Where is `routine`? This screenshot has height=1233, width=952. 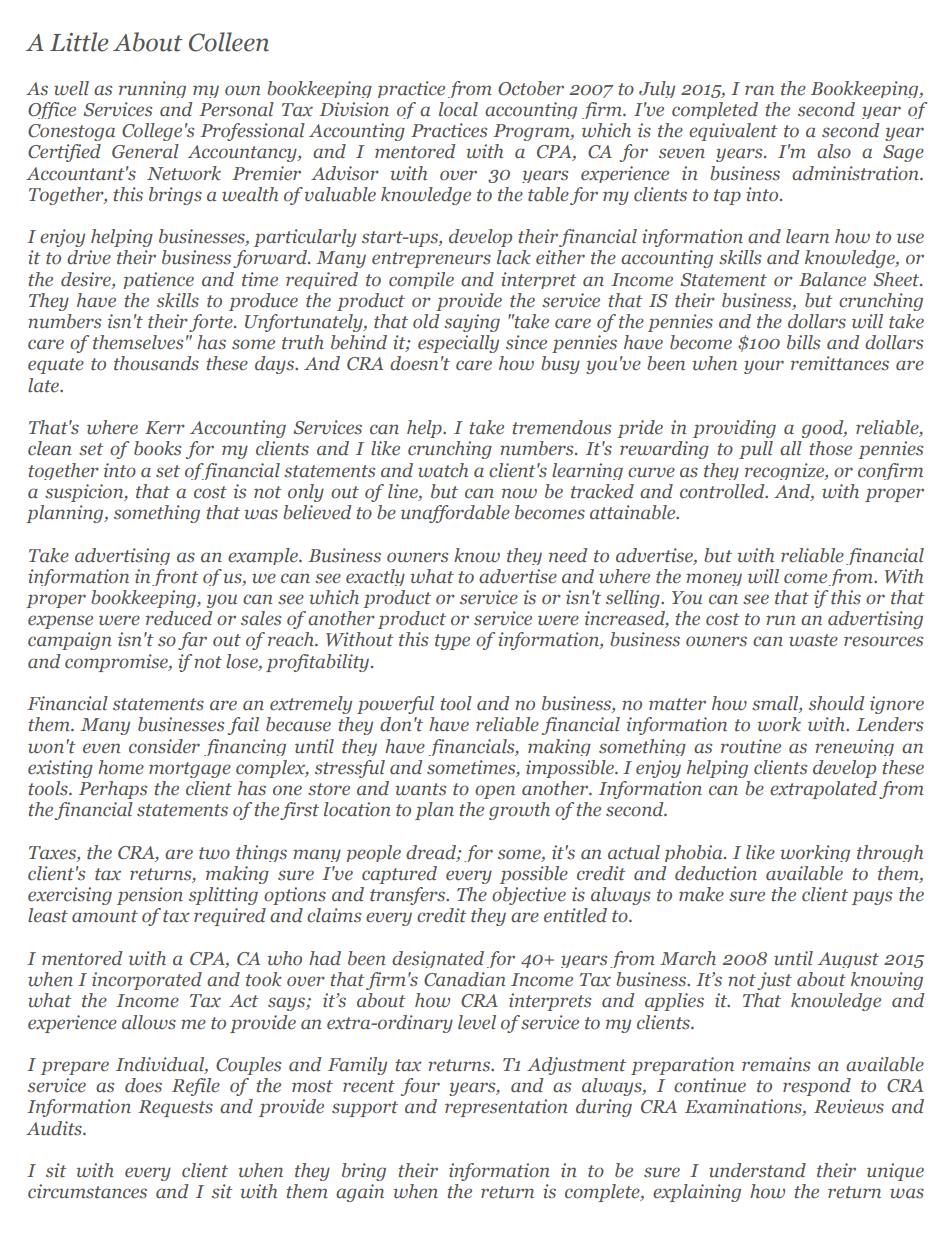
routine is located at coordinates (751, 746).
